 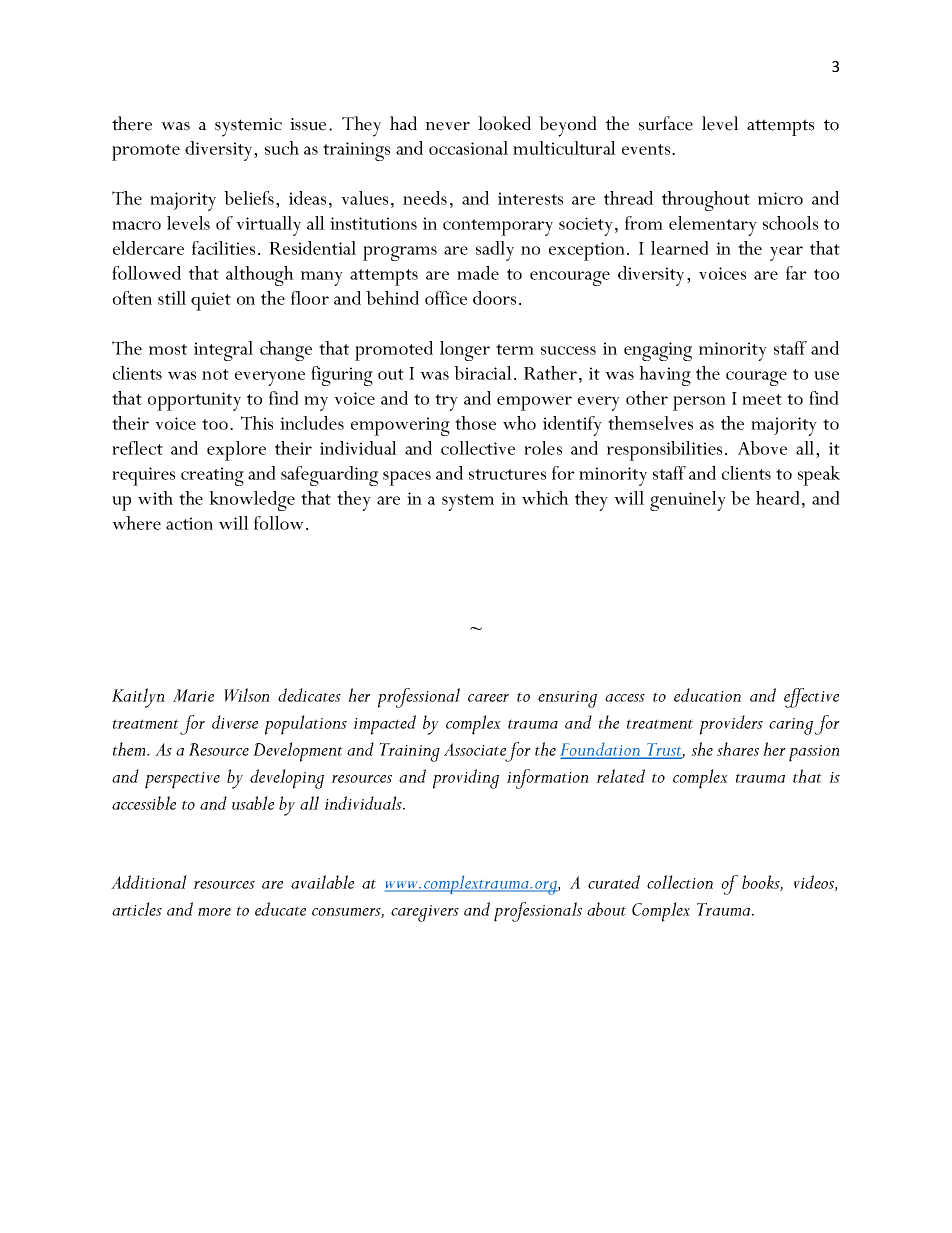 I want to click on career, so click(x=488, y=698).
